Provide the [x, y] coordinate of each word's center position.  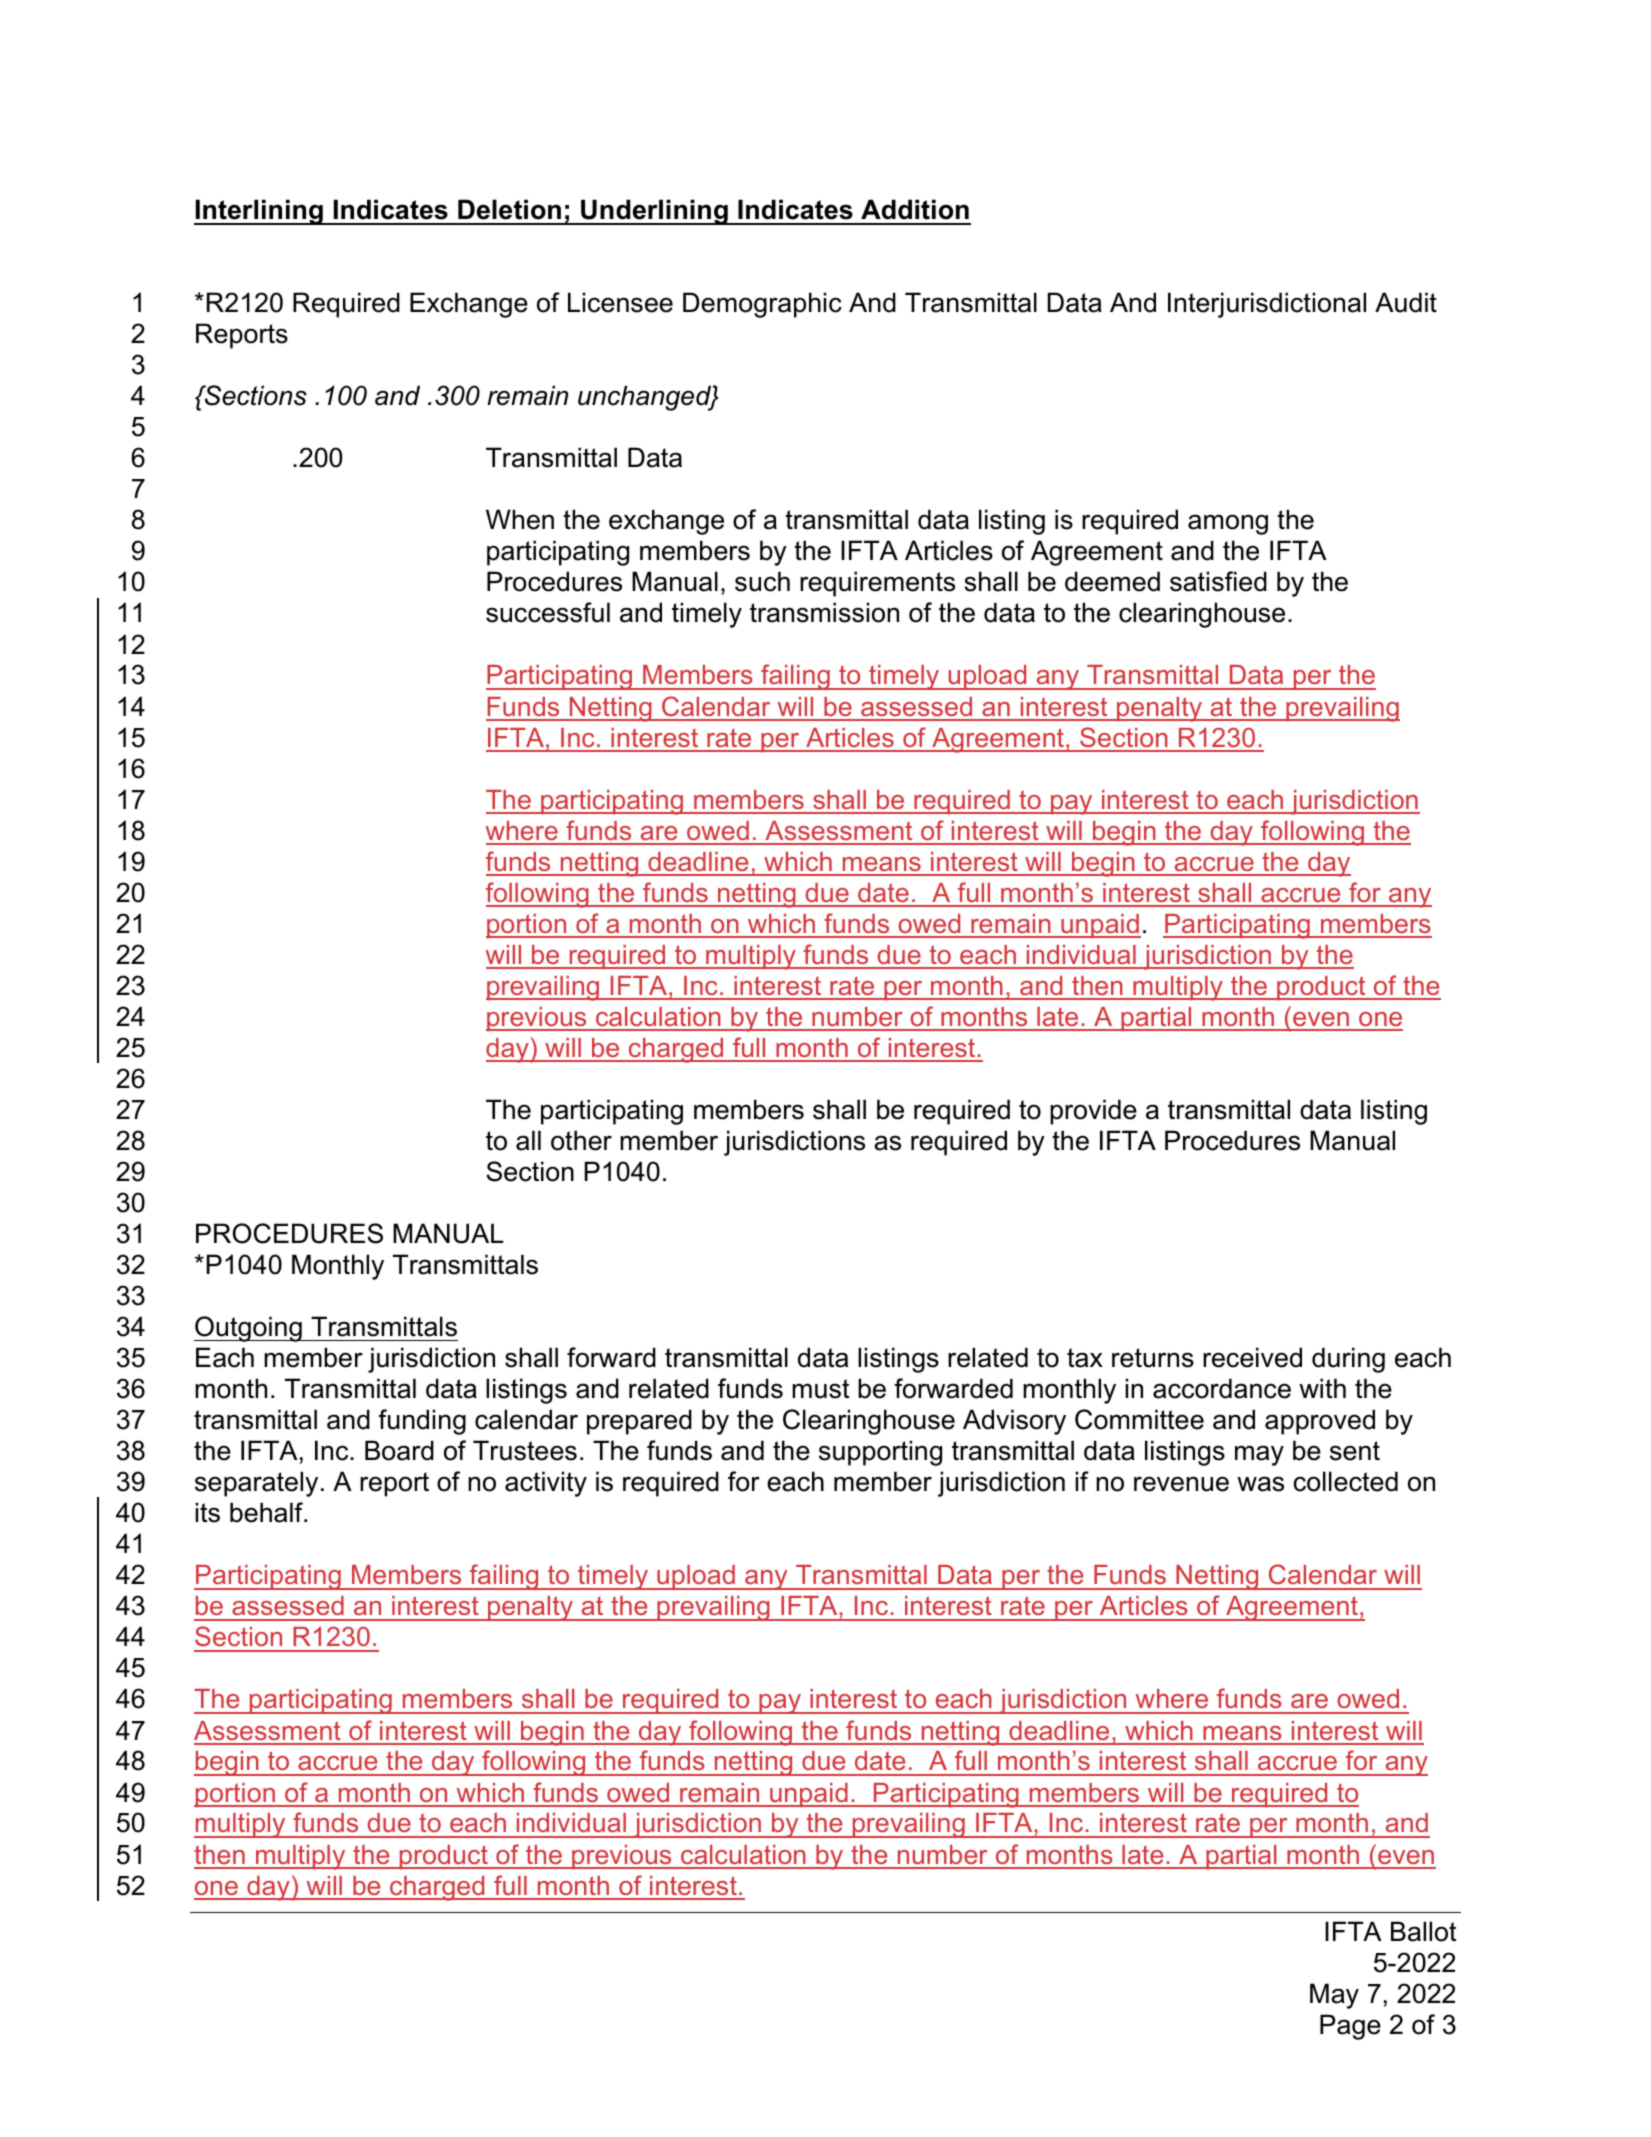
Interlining [259, 212]
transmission [824, 612]
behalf [268, 1512]
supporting [880, 1453]
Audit [1406, 302]
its [207, 1512]
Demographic [762, 305]
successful [548, 612]
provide [1093, 1112]
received [1252, 1357]
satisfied [1218, 581]
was [1260, 1484]
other [581, 1140]
